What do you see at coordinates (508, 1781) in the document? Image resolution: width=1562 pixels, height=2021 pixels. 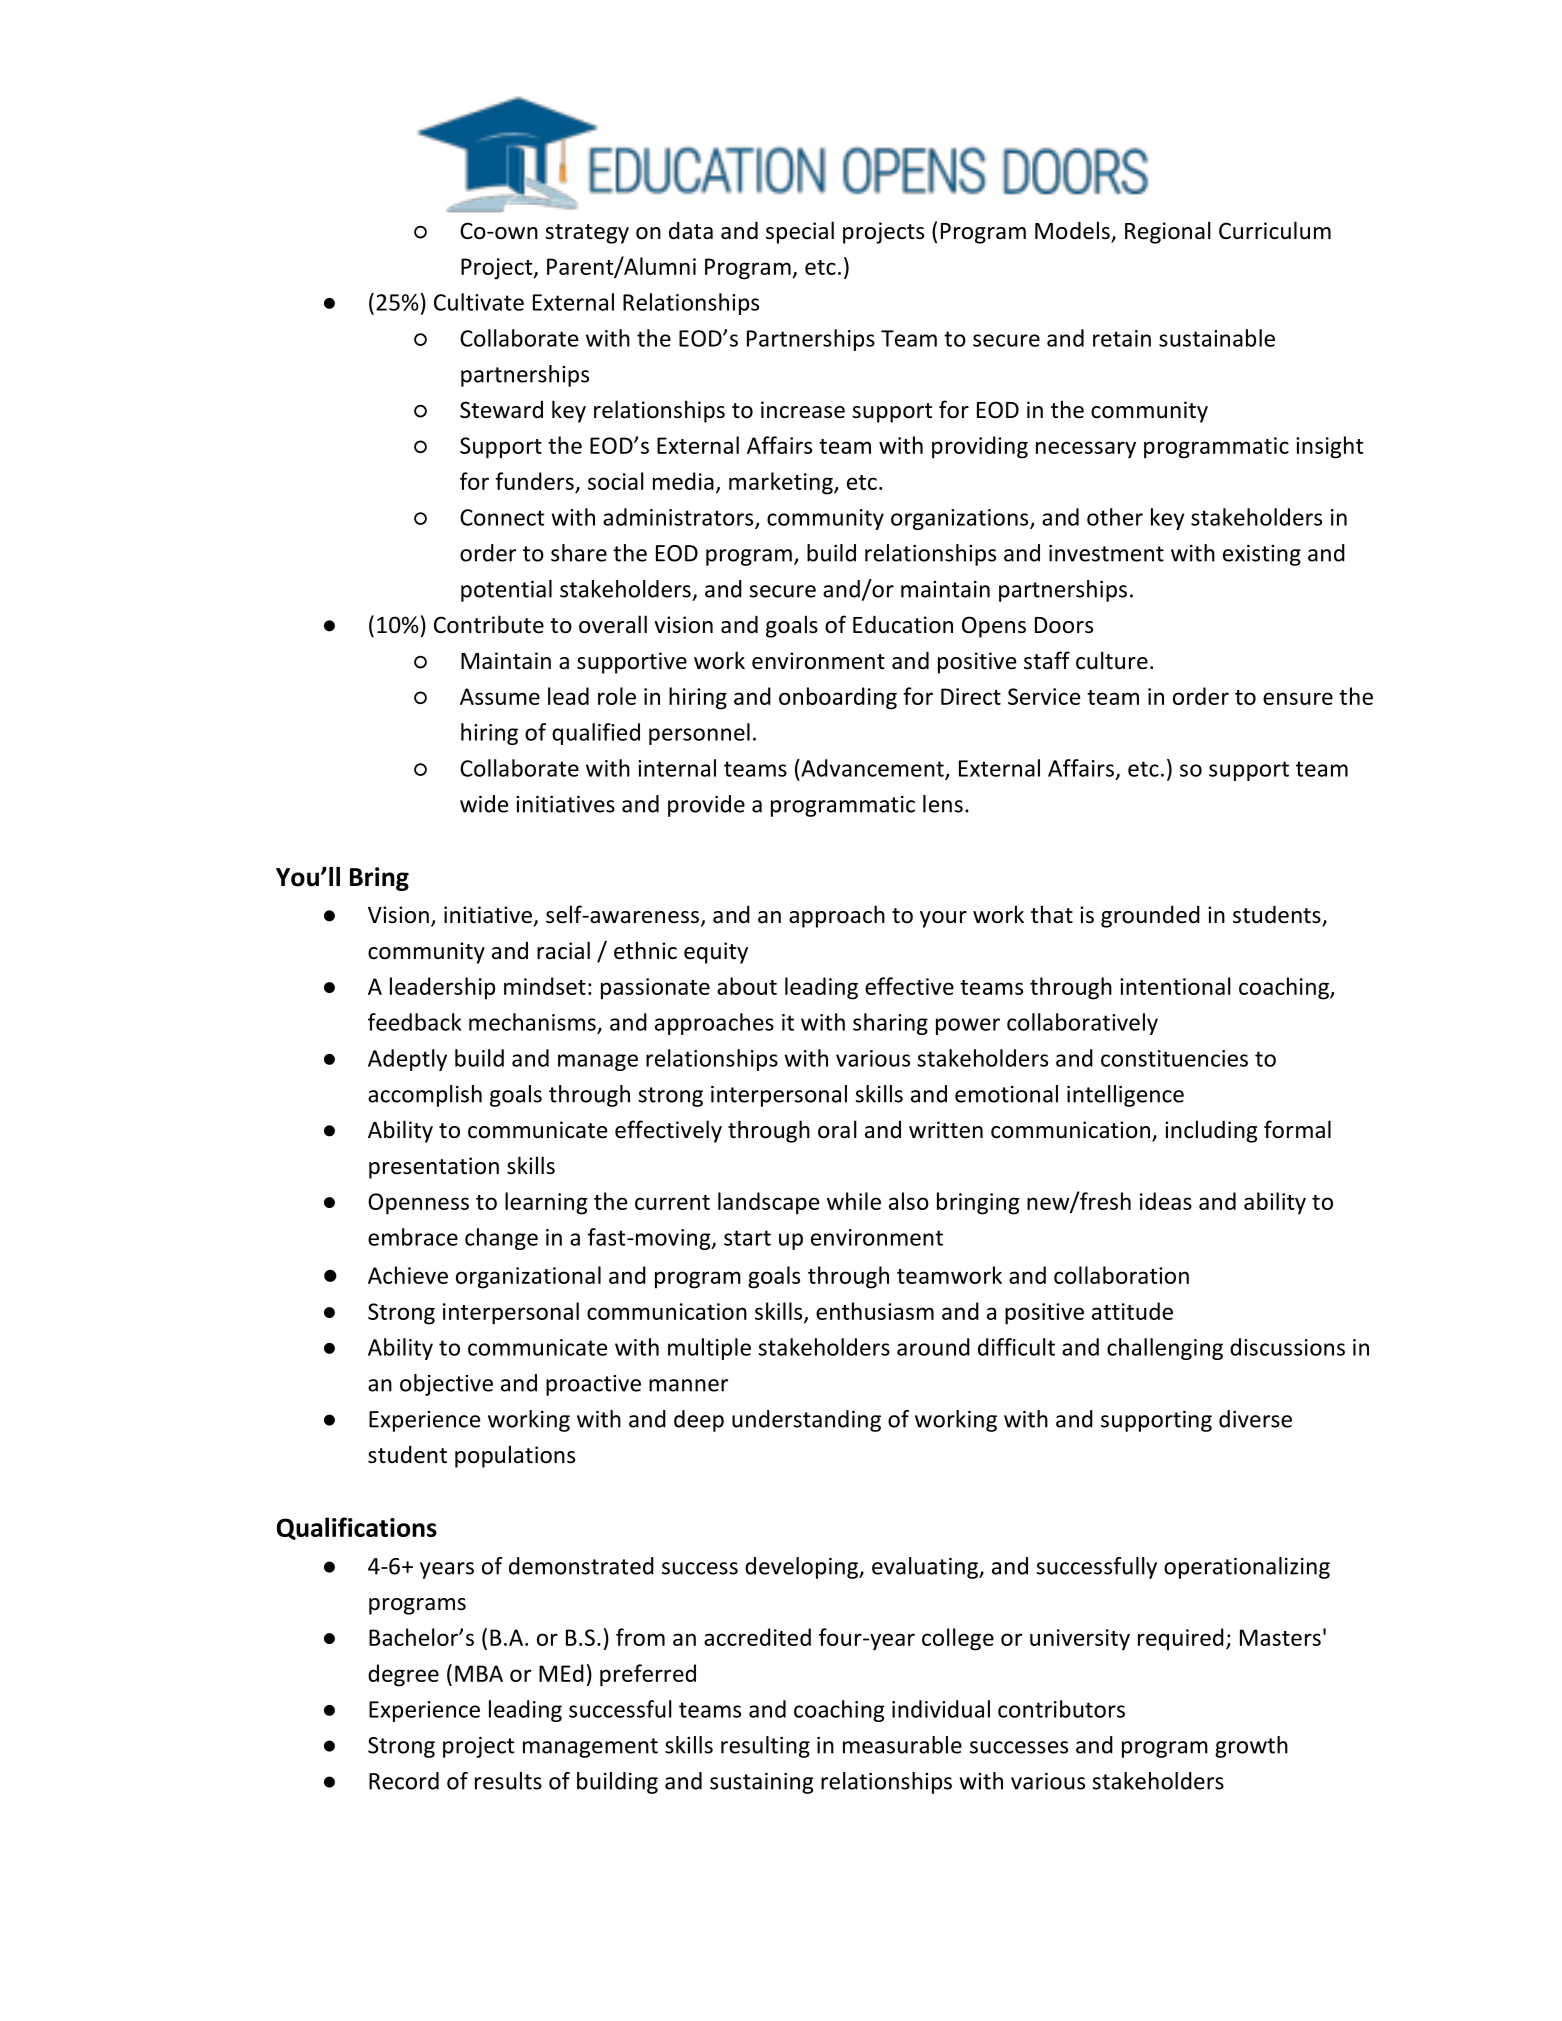 I see `results` at bounding box center [508, 1781].
